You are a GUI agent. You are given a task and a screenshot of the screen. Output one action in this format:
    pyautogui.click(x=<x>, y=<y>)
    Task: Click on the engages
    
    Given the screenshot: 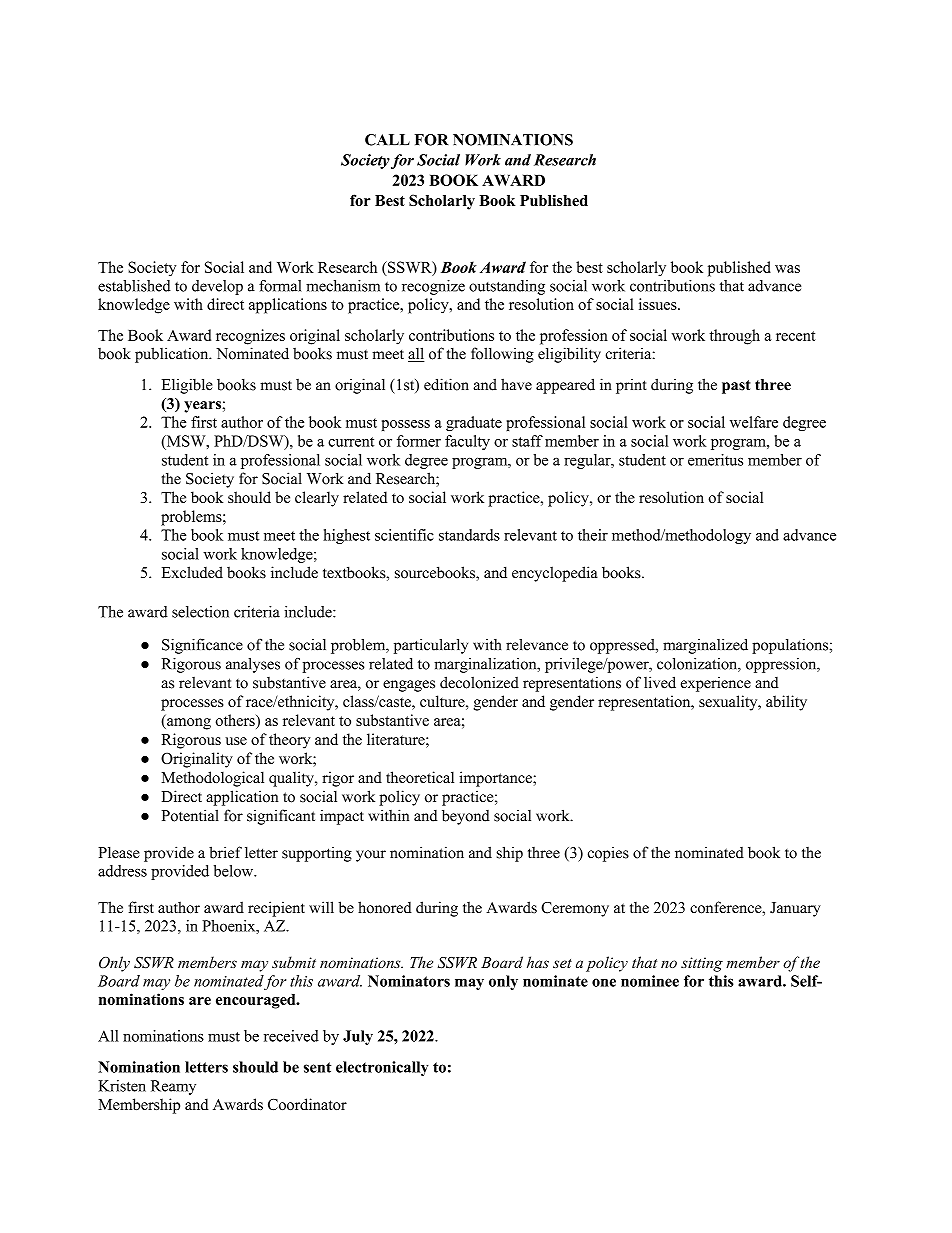 What is the action you would take?
    pyautogui.click(x=409, y=686)
